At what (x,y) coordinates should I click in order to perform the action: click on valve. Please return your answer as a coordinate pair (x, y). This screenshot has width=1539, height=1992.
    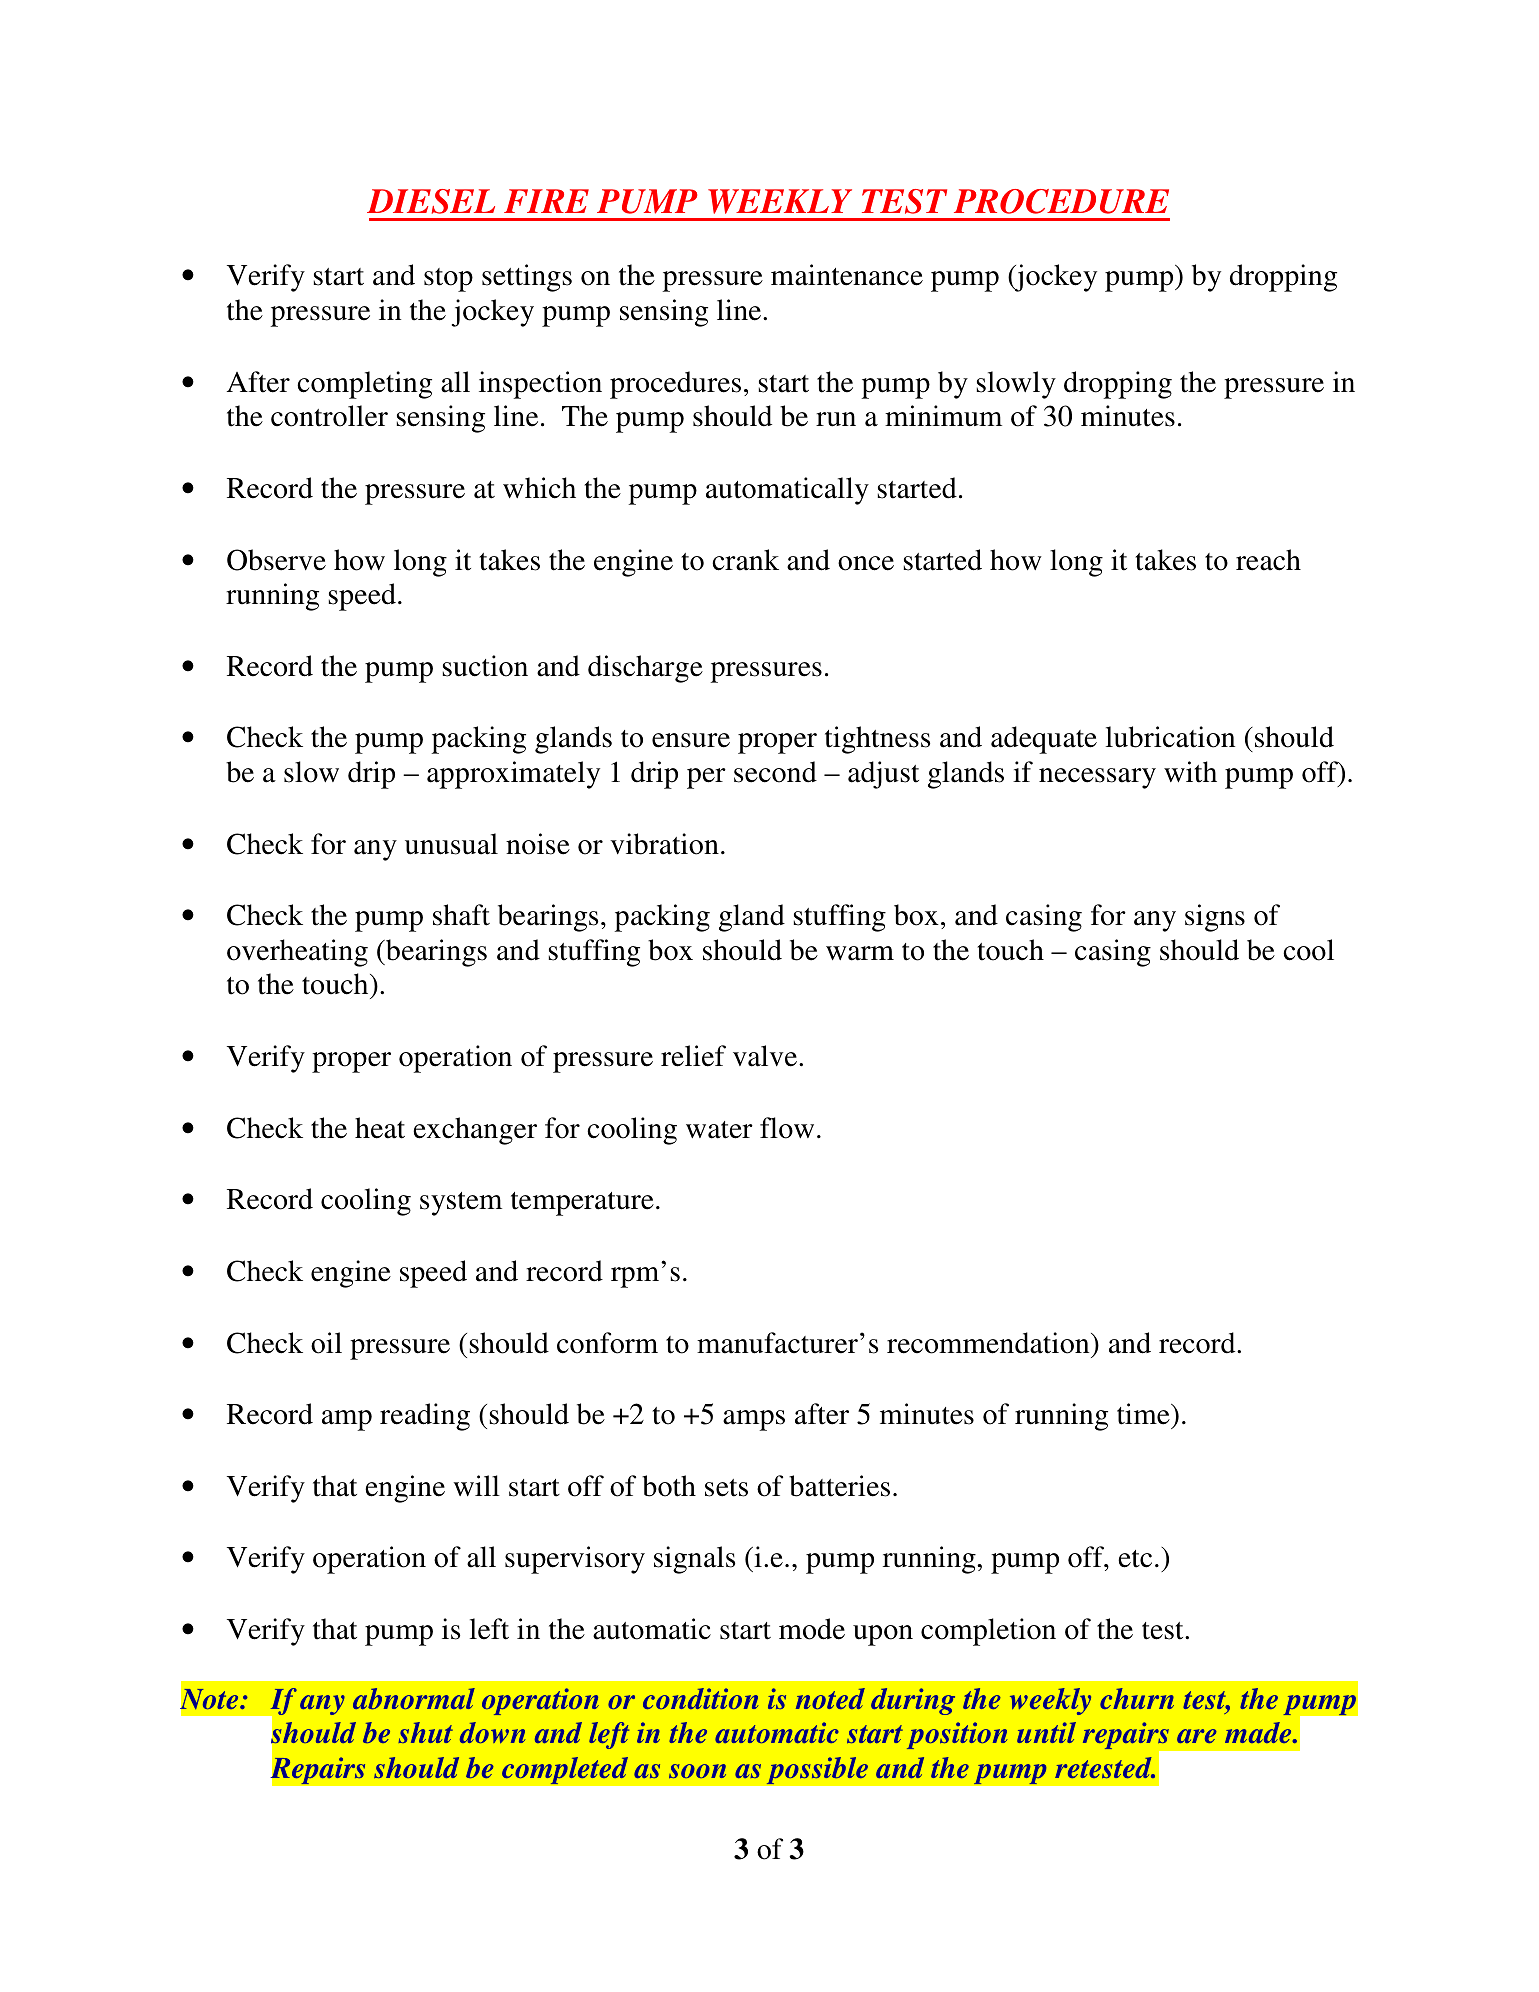
    Looking at the image, I should click on (766, 1056).
